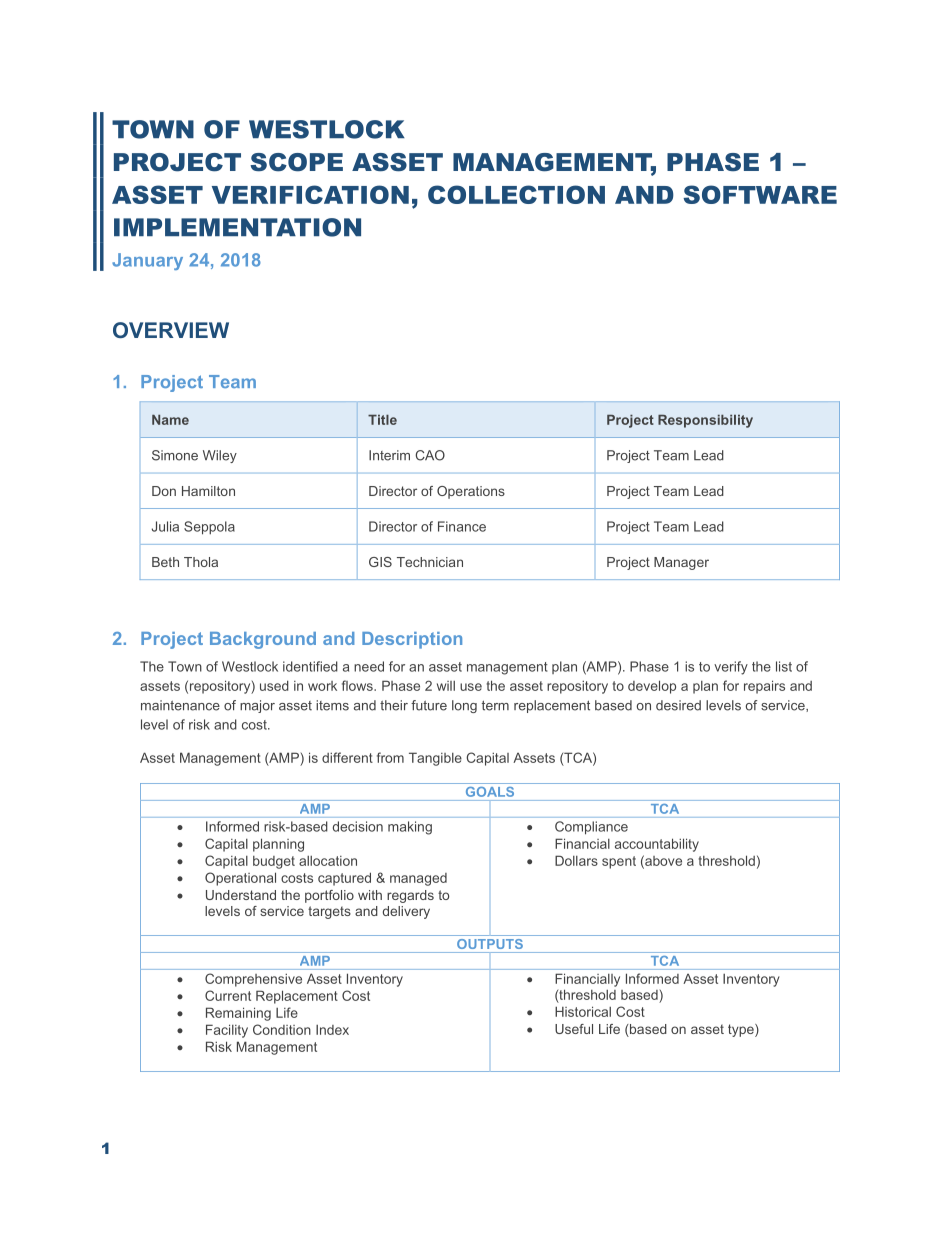 This page has width=952, height=1233. I want to click on Current, so click(228, 995).
